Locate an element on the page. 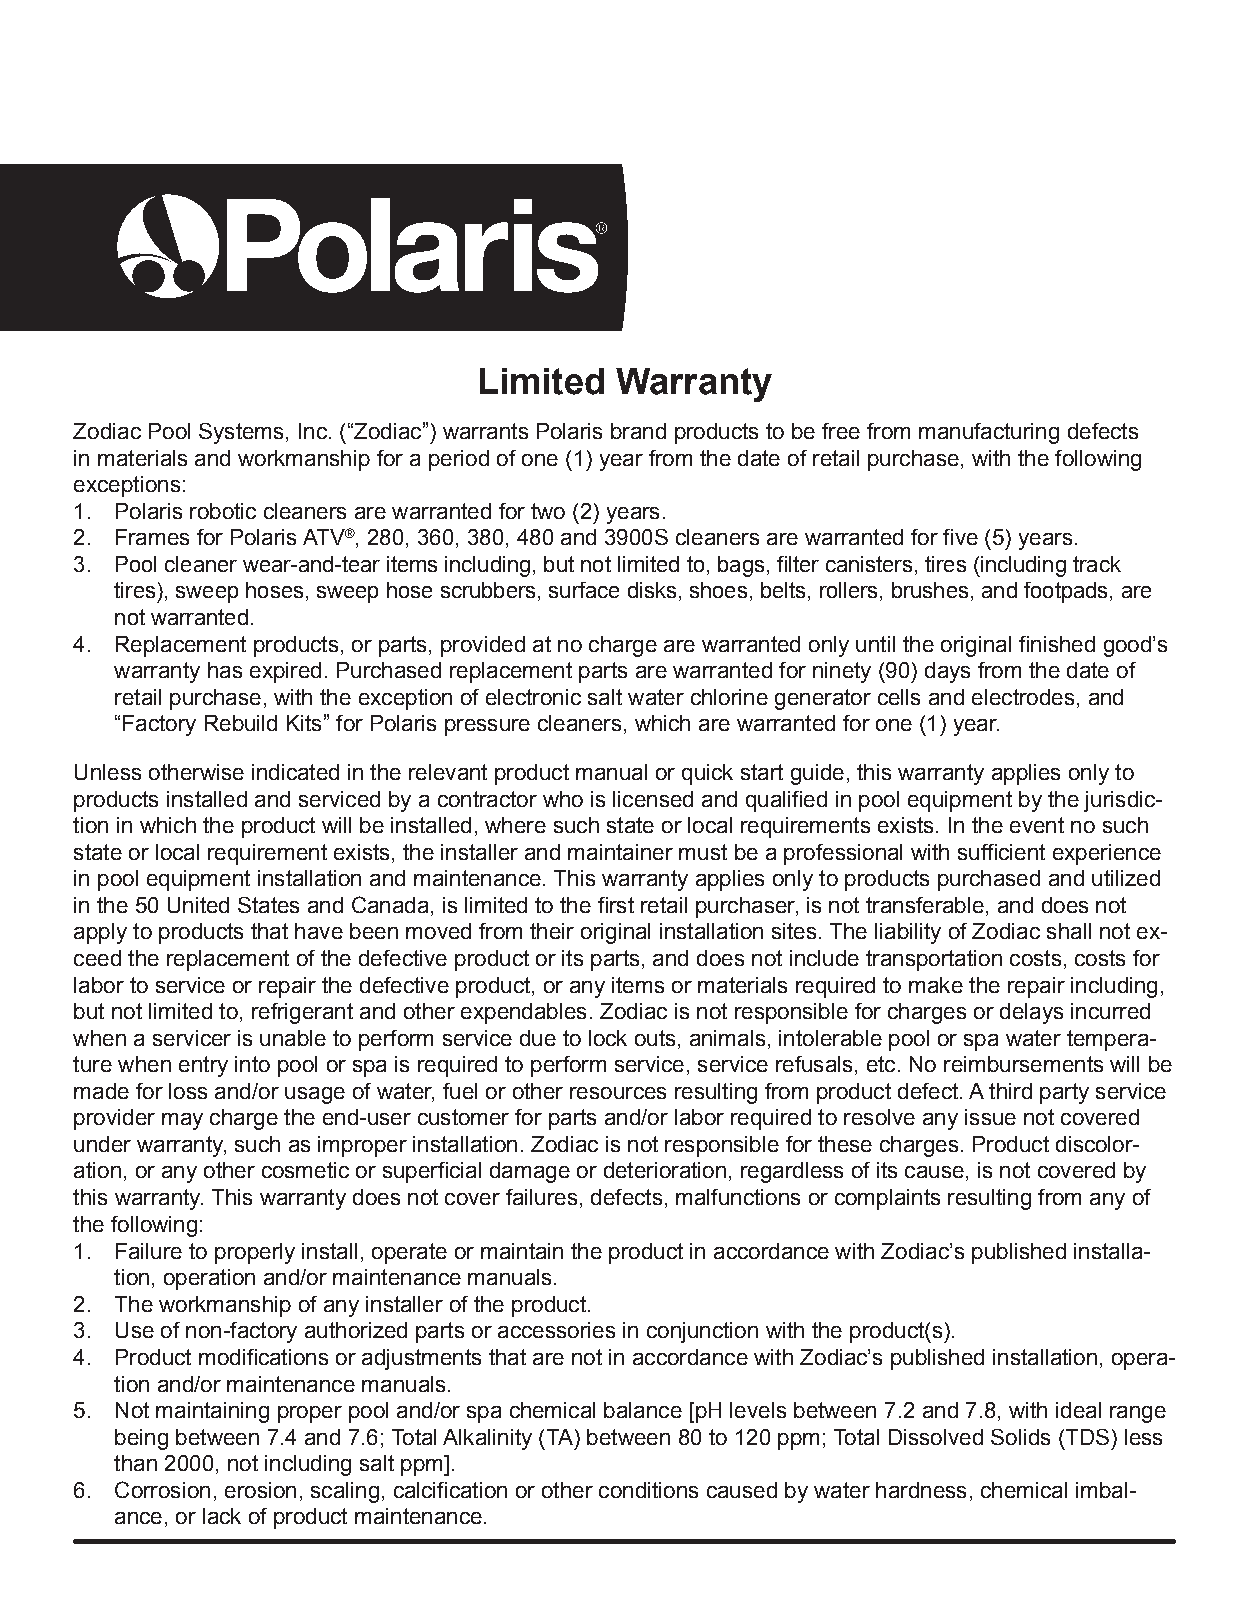 The image size is (1249, 1617). event is located at coordinates (1037, 825).
